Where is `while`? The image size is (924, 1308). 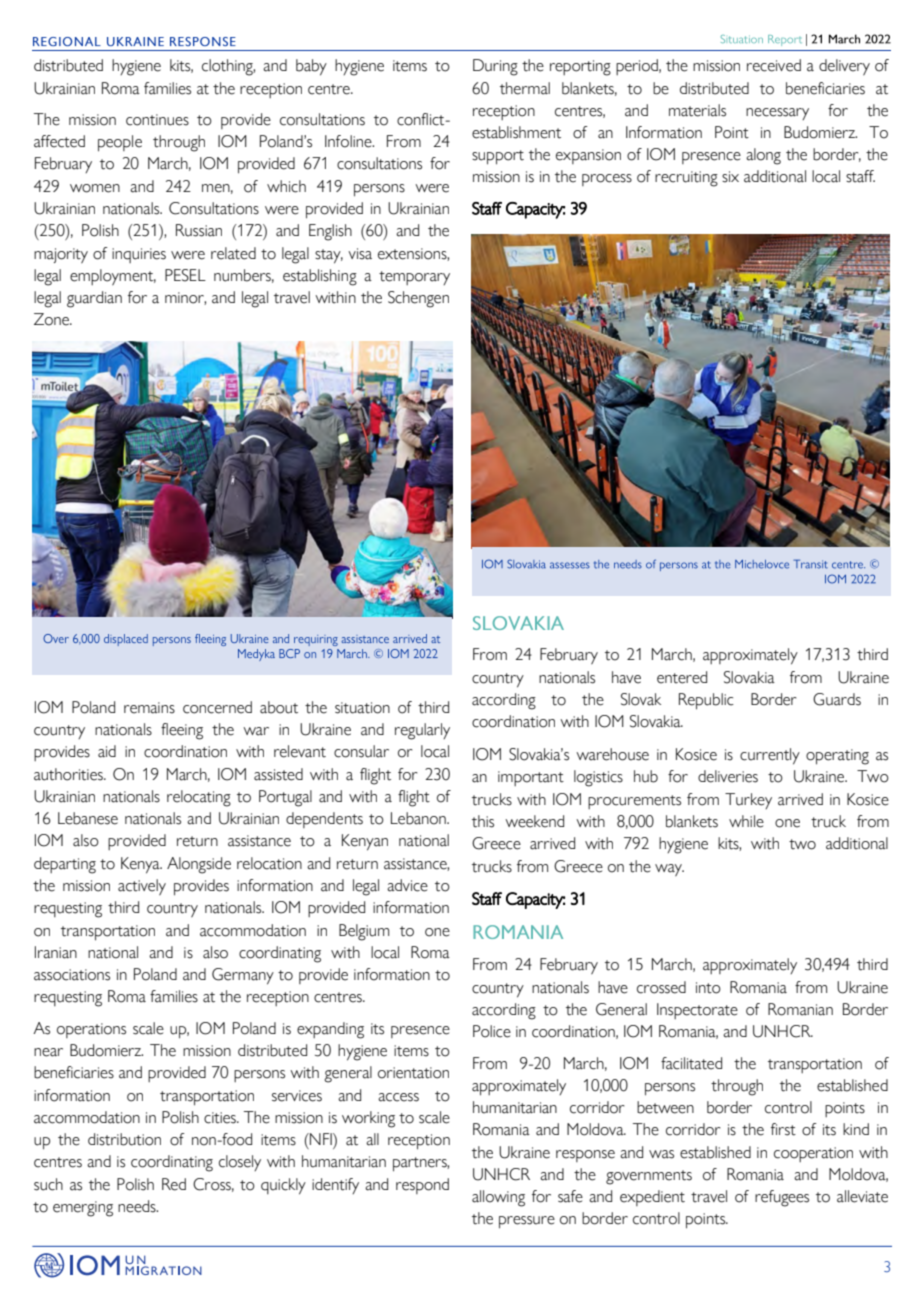 while is located at coordinates (746, 821).
